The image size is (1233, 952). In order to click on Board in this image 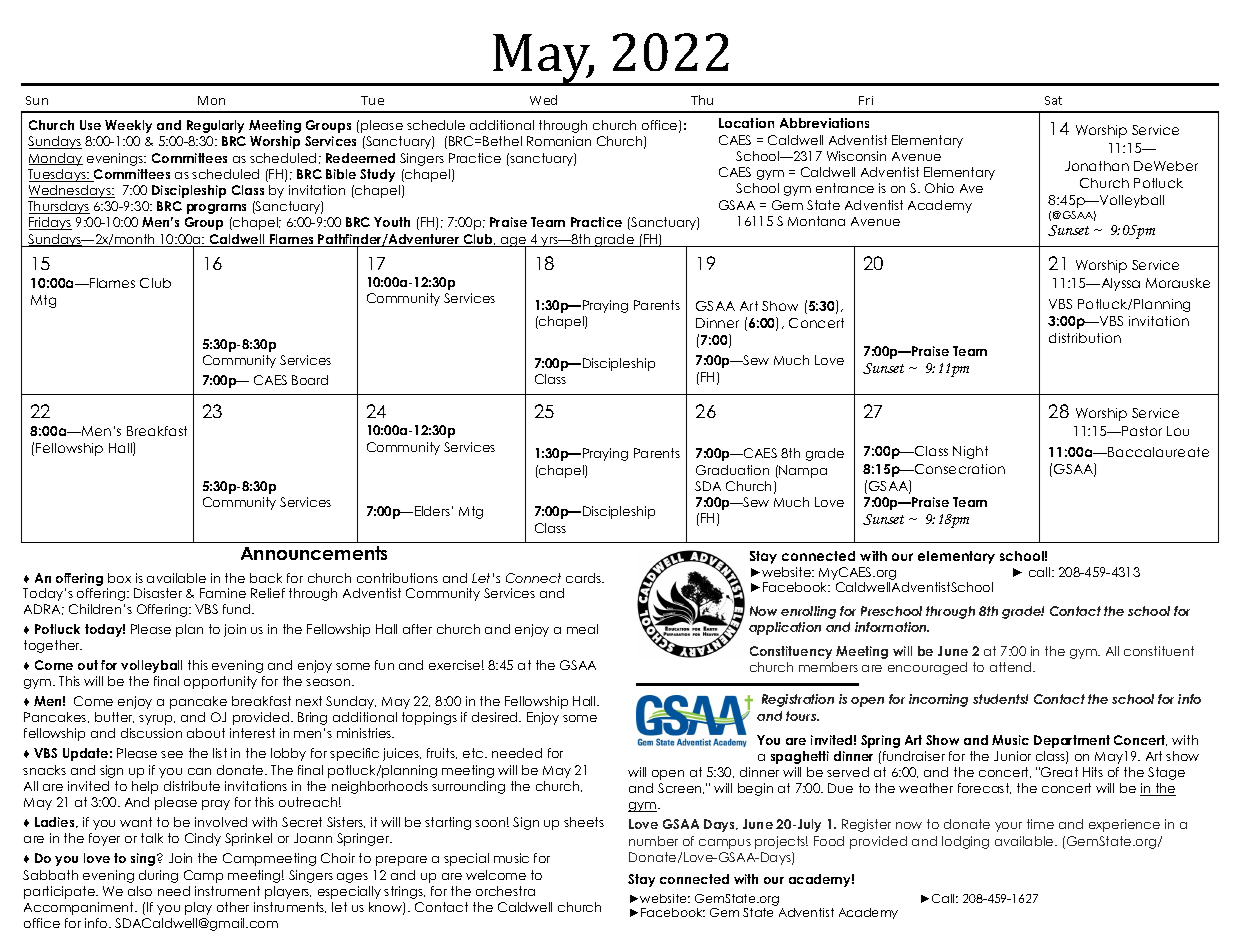, I will do `click(310, 380)`.
